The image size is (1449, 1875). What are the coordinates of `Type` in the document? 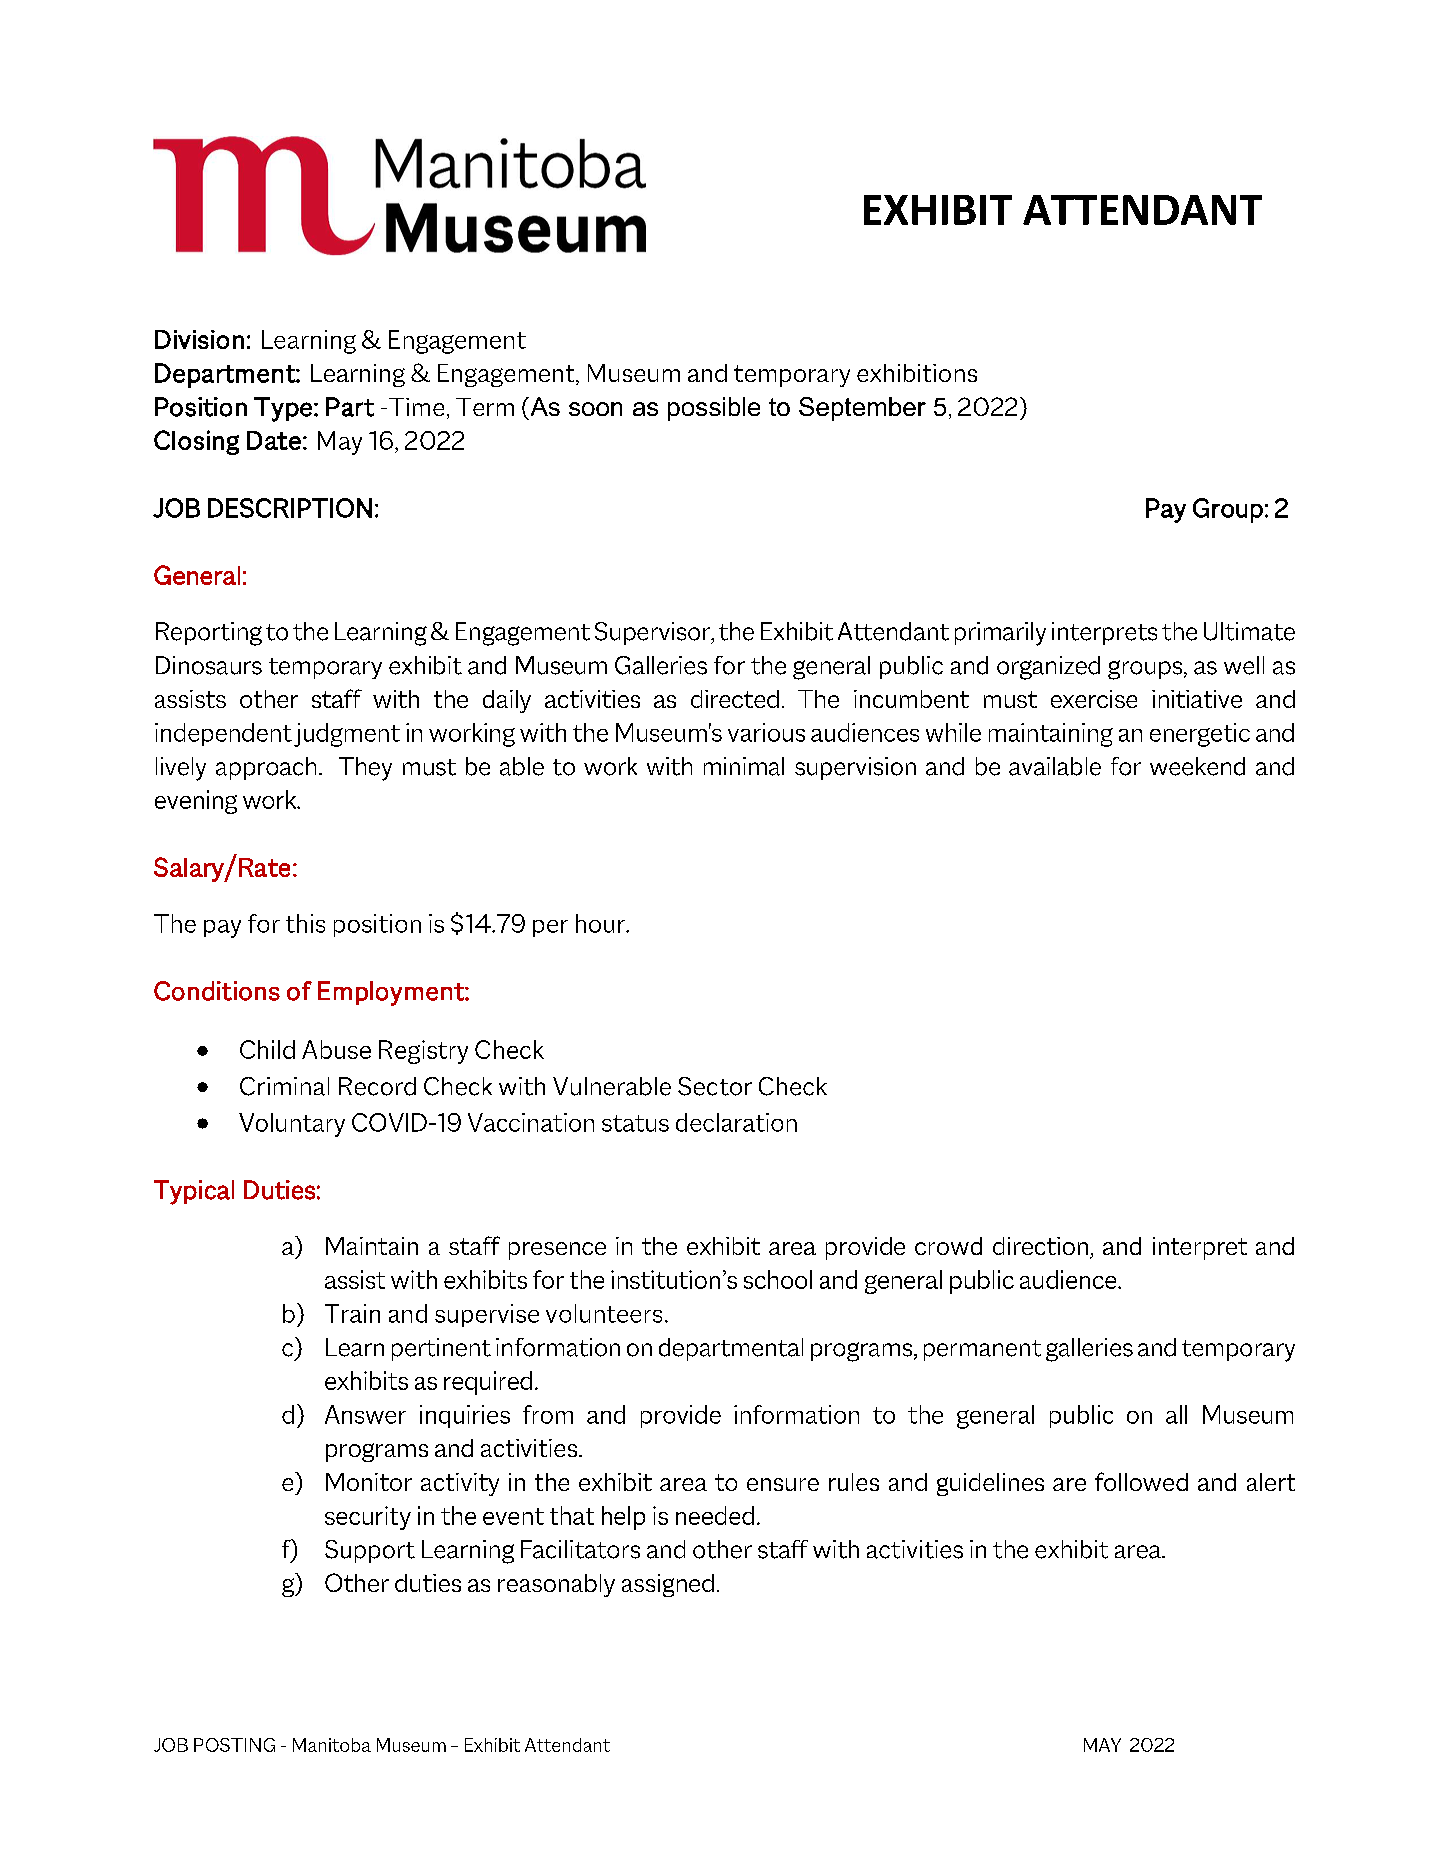 It's located at (283, 409).
